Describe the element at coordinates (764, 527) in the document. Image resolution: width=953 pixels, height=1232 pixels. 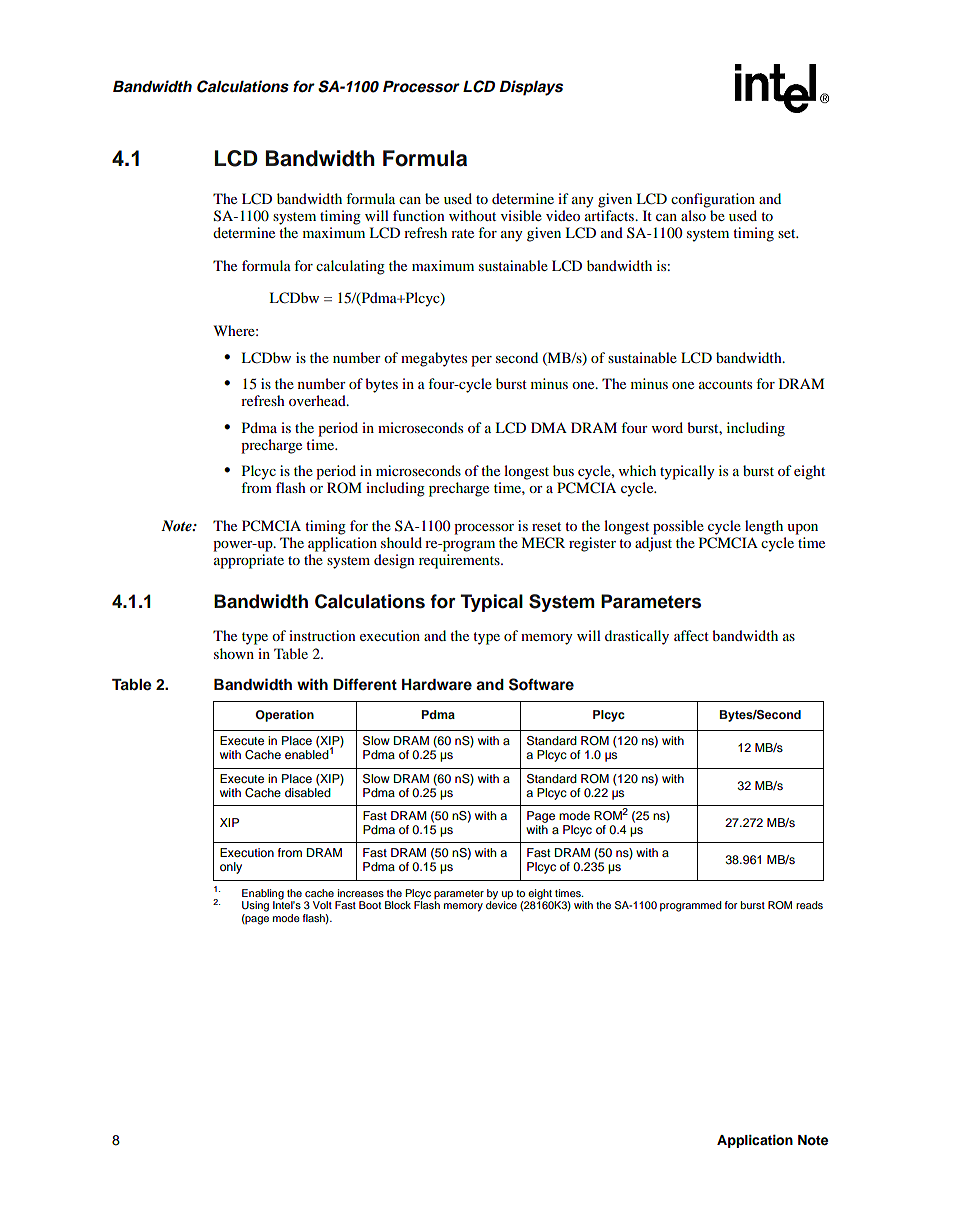
I see `length` at that location.
